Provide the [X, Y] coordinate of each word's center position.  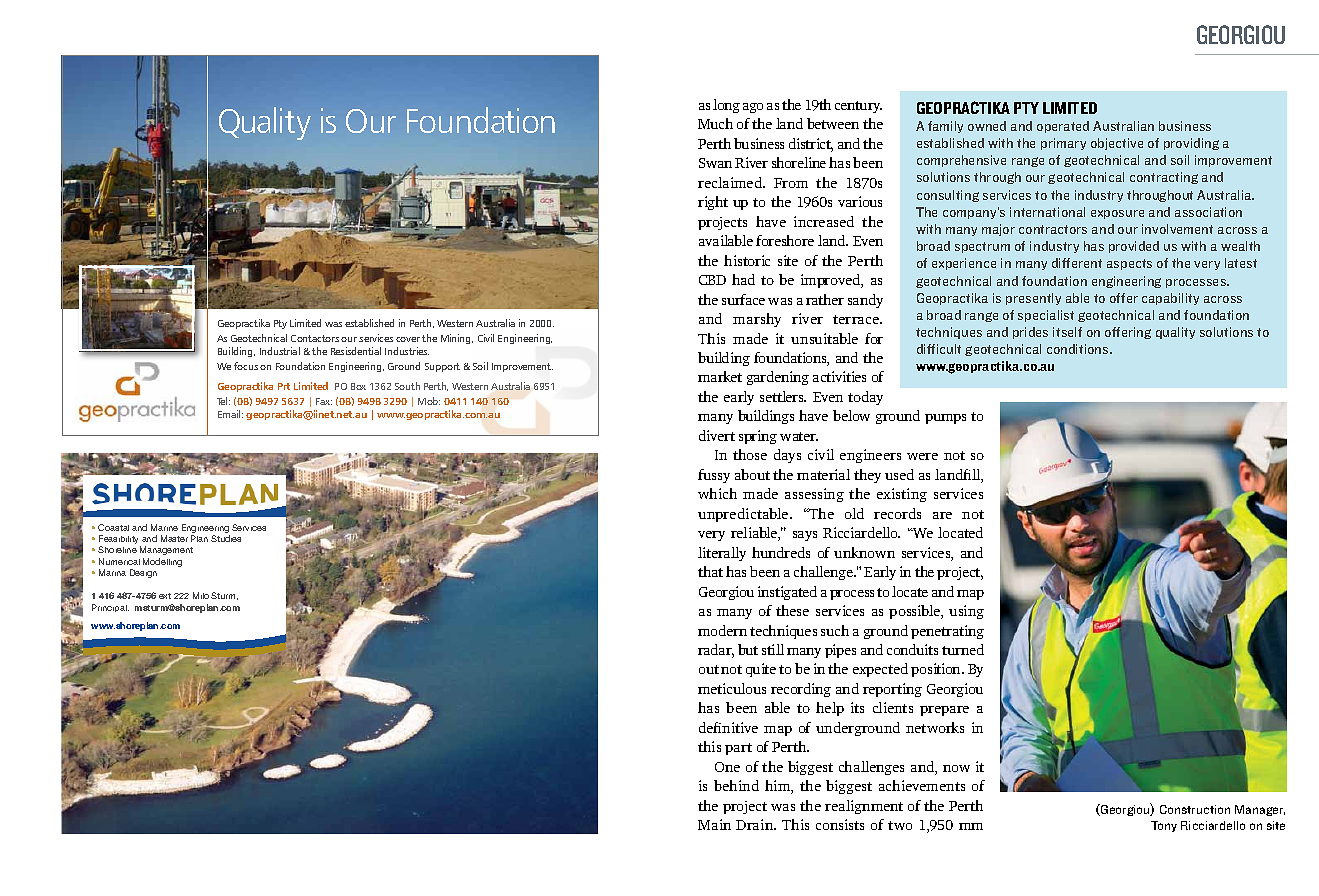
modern [722, 630]
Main [714, 824]
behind [736, 785]
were [922, 456]
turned [963, 649]
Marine [164, 527]
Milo [201, 595]
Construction [1195, 809]
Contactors [315, 338]
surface [743, 299]
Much [715, 123]
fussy [714, 476]
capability [1170, 299]
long [726, 106]
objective [1117, 144]
